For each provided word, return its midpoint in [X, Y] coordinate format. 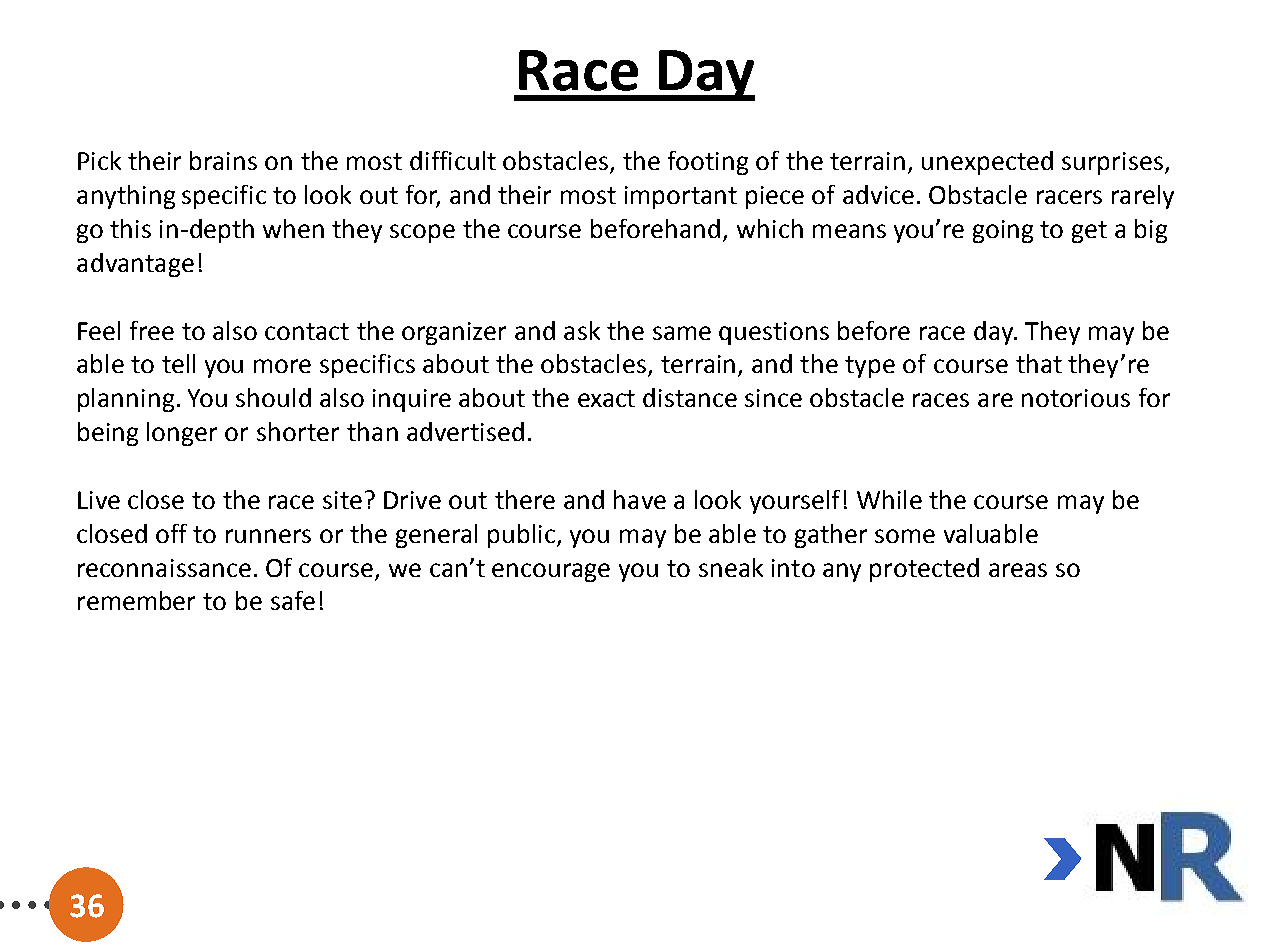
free [152, 330]
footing [708, 163]
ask [582, 330]
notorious [1076, 398]
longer [182, 434]
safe [293, 600]
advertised [465, 431]
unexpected [987, 163]
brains [223, 160]
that [1039, 363]
